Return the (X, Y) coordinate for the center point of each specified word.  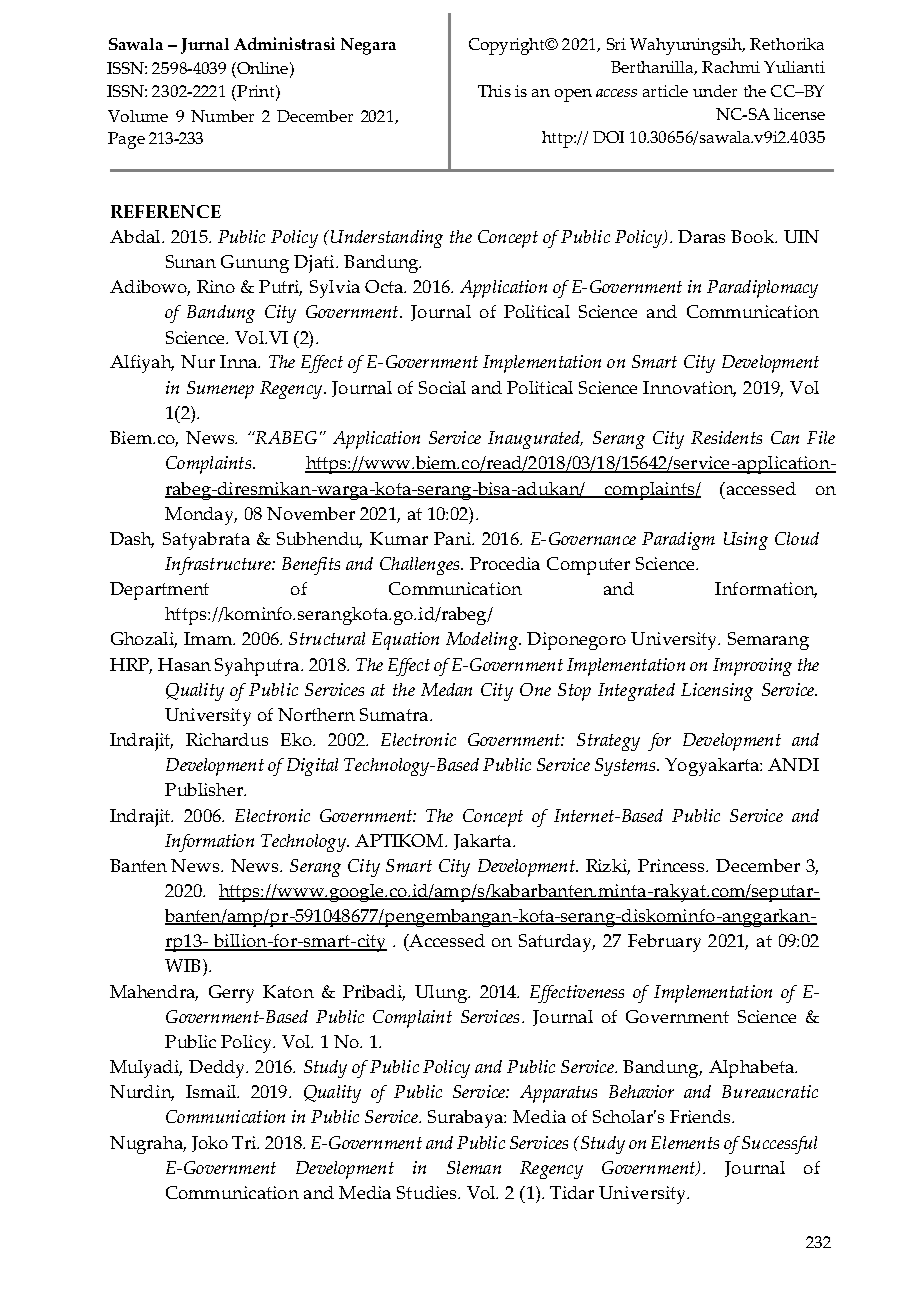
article (665, 91)
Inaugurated (535, 440)
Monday (201, 516)
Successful (779, 1145)
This (494, 91)
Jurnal (205, 46)
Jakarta (484, 842)
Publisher (205, 789)
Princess (673, 865)
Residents (726, 437)
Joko (210, 1144)
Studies (428, 1192)
